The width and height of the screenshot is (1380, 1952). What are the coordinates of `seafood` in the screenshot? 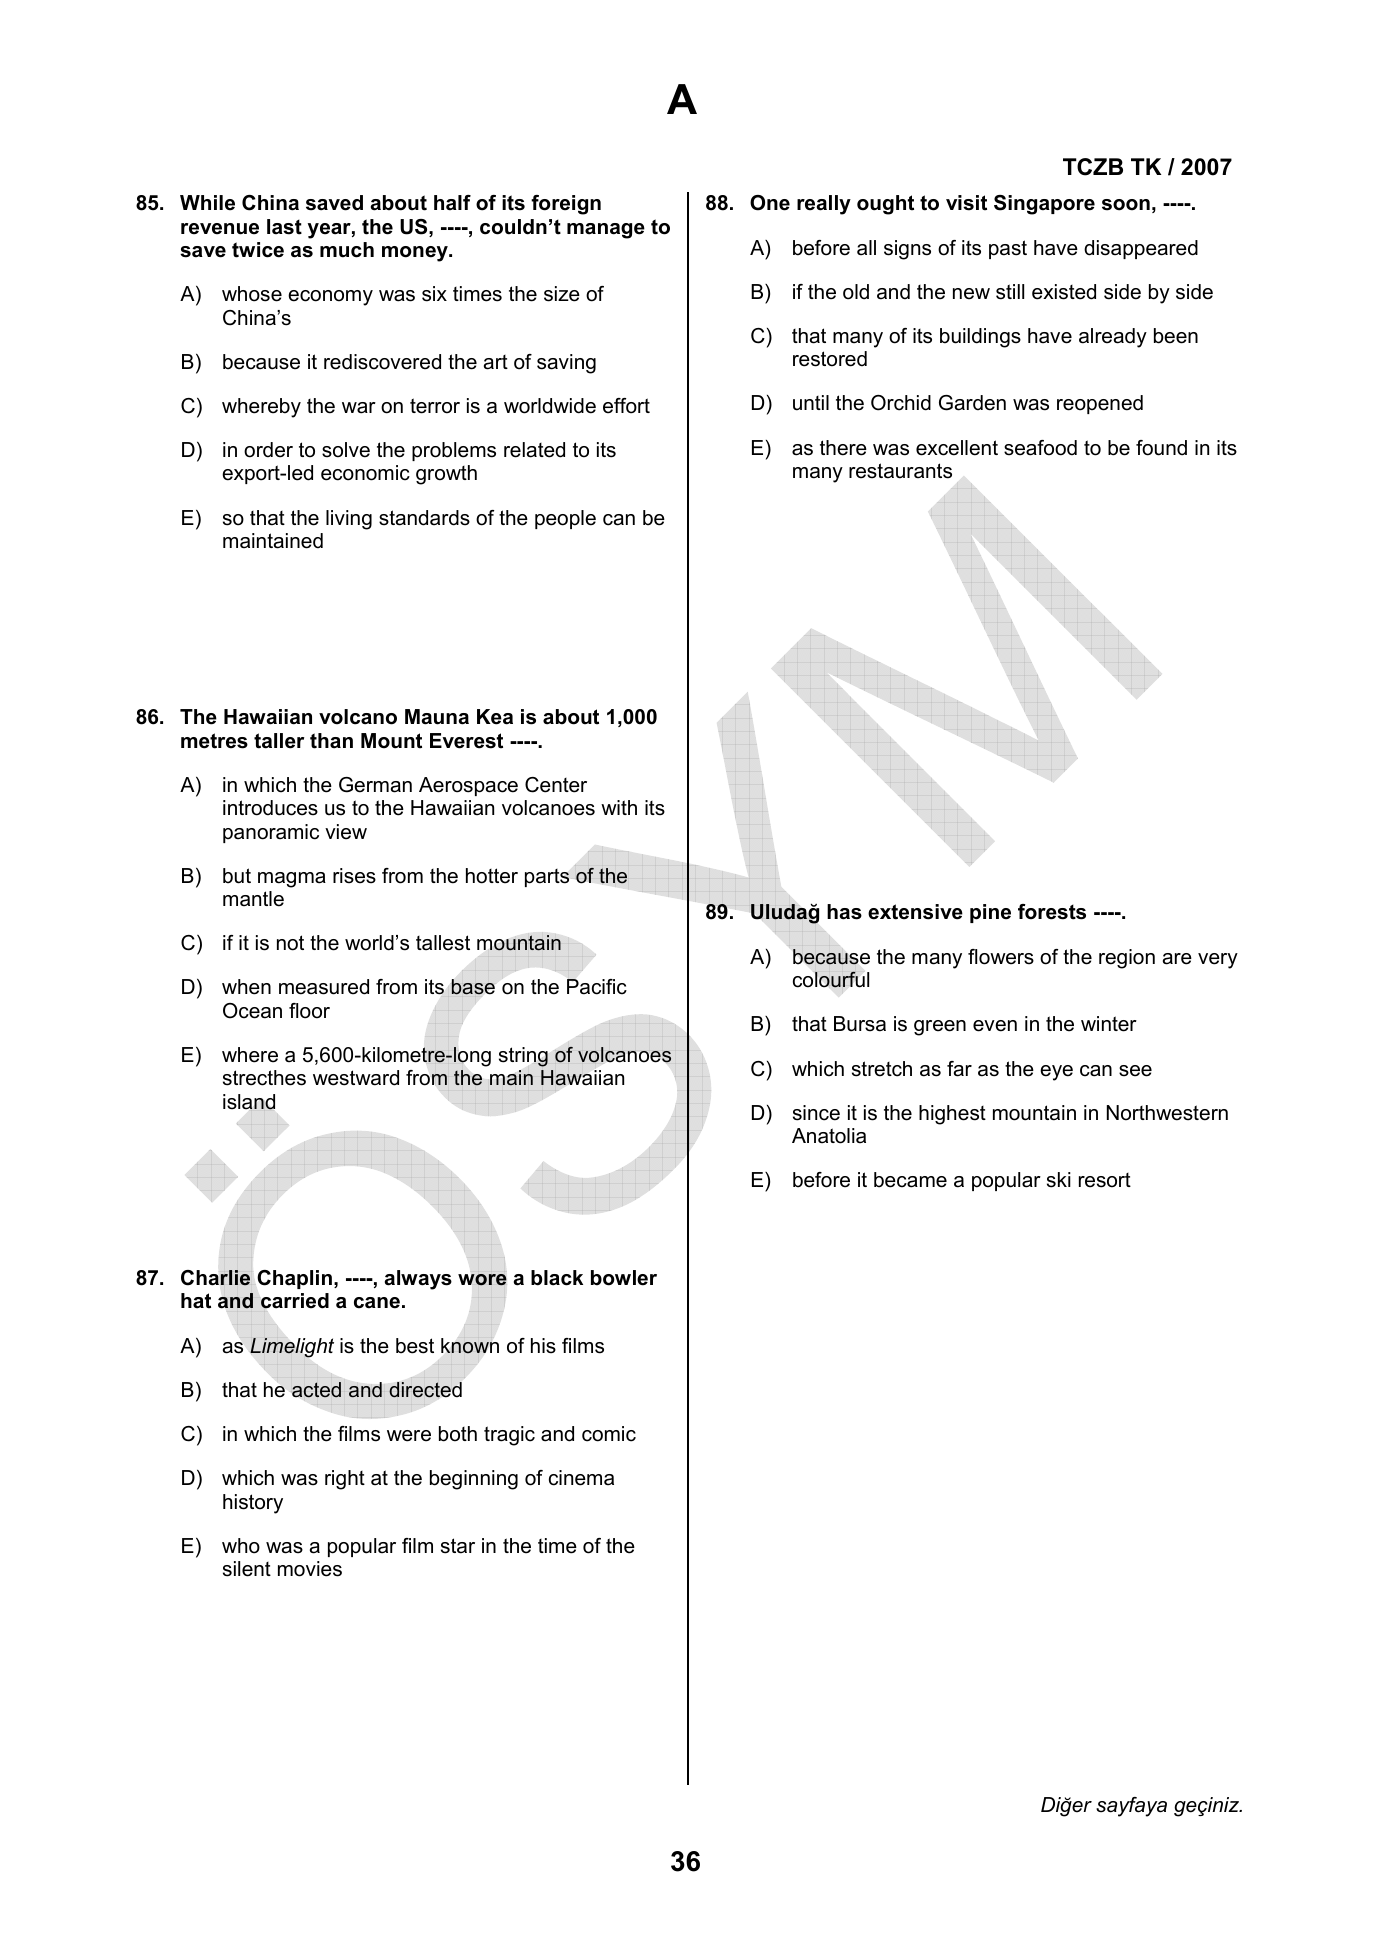 It's located at (1040, 448).
